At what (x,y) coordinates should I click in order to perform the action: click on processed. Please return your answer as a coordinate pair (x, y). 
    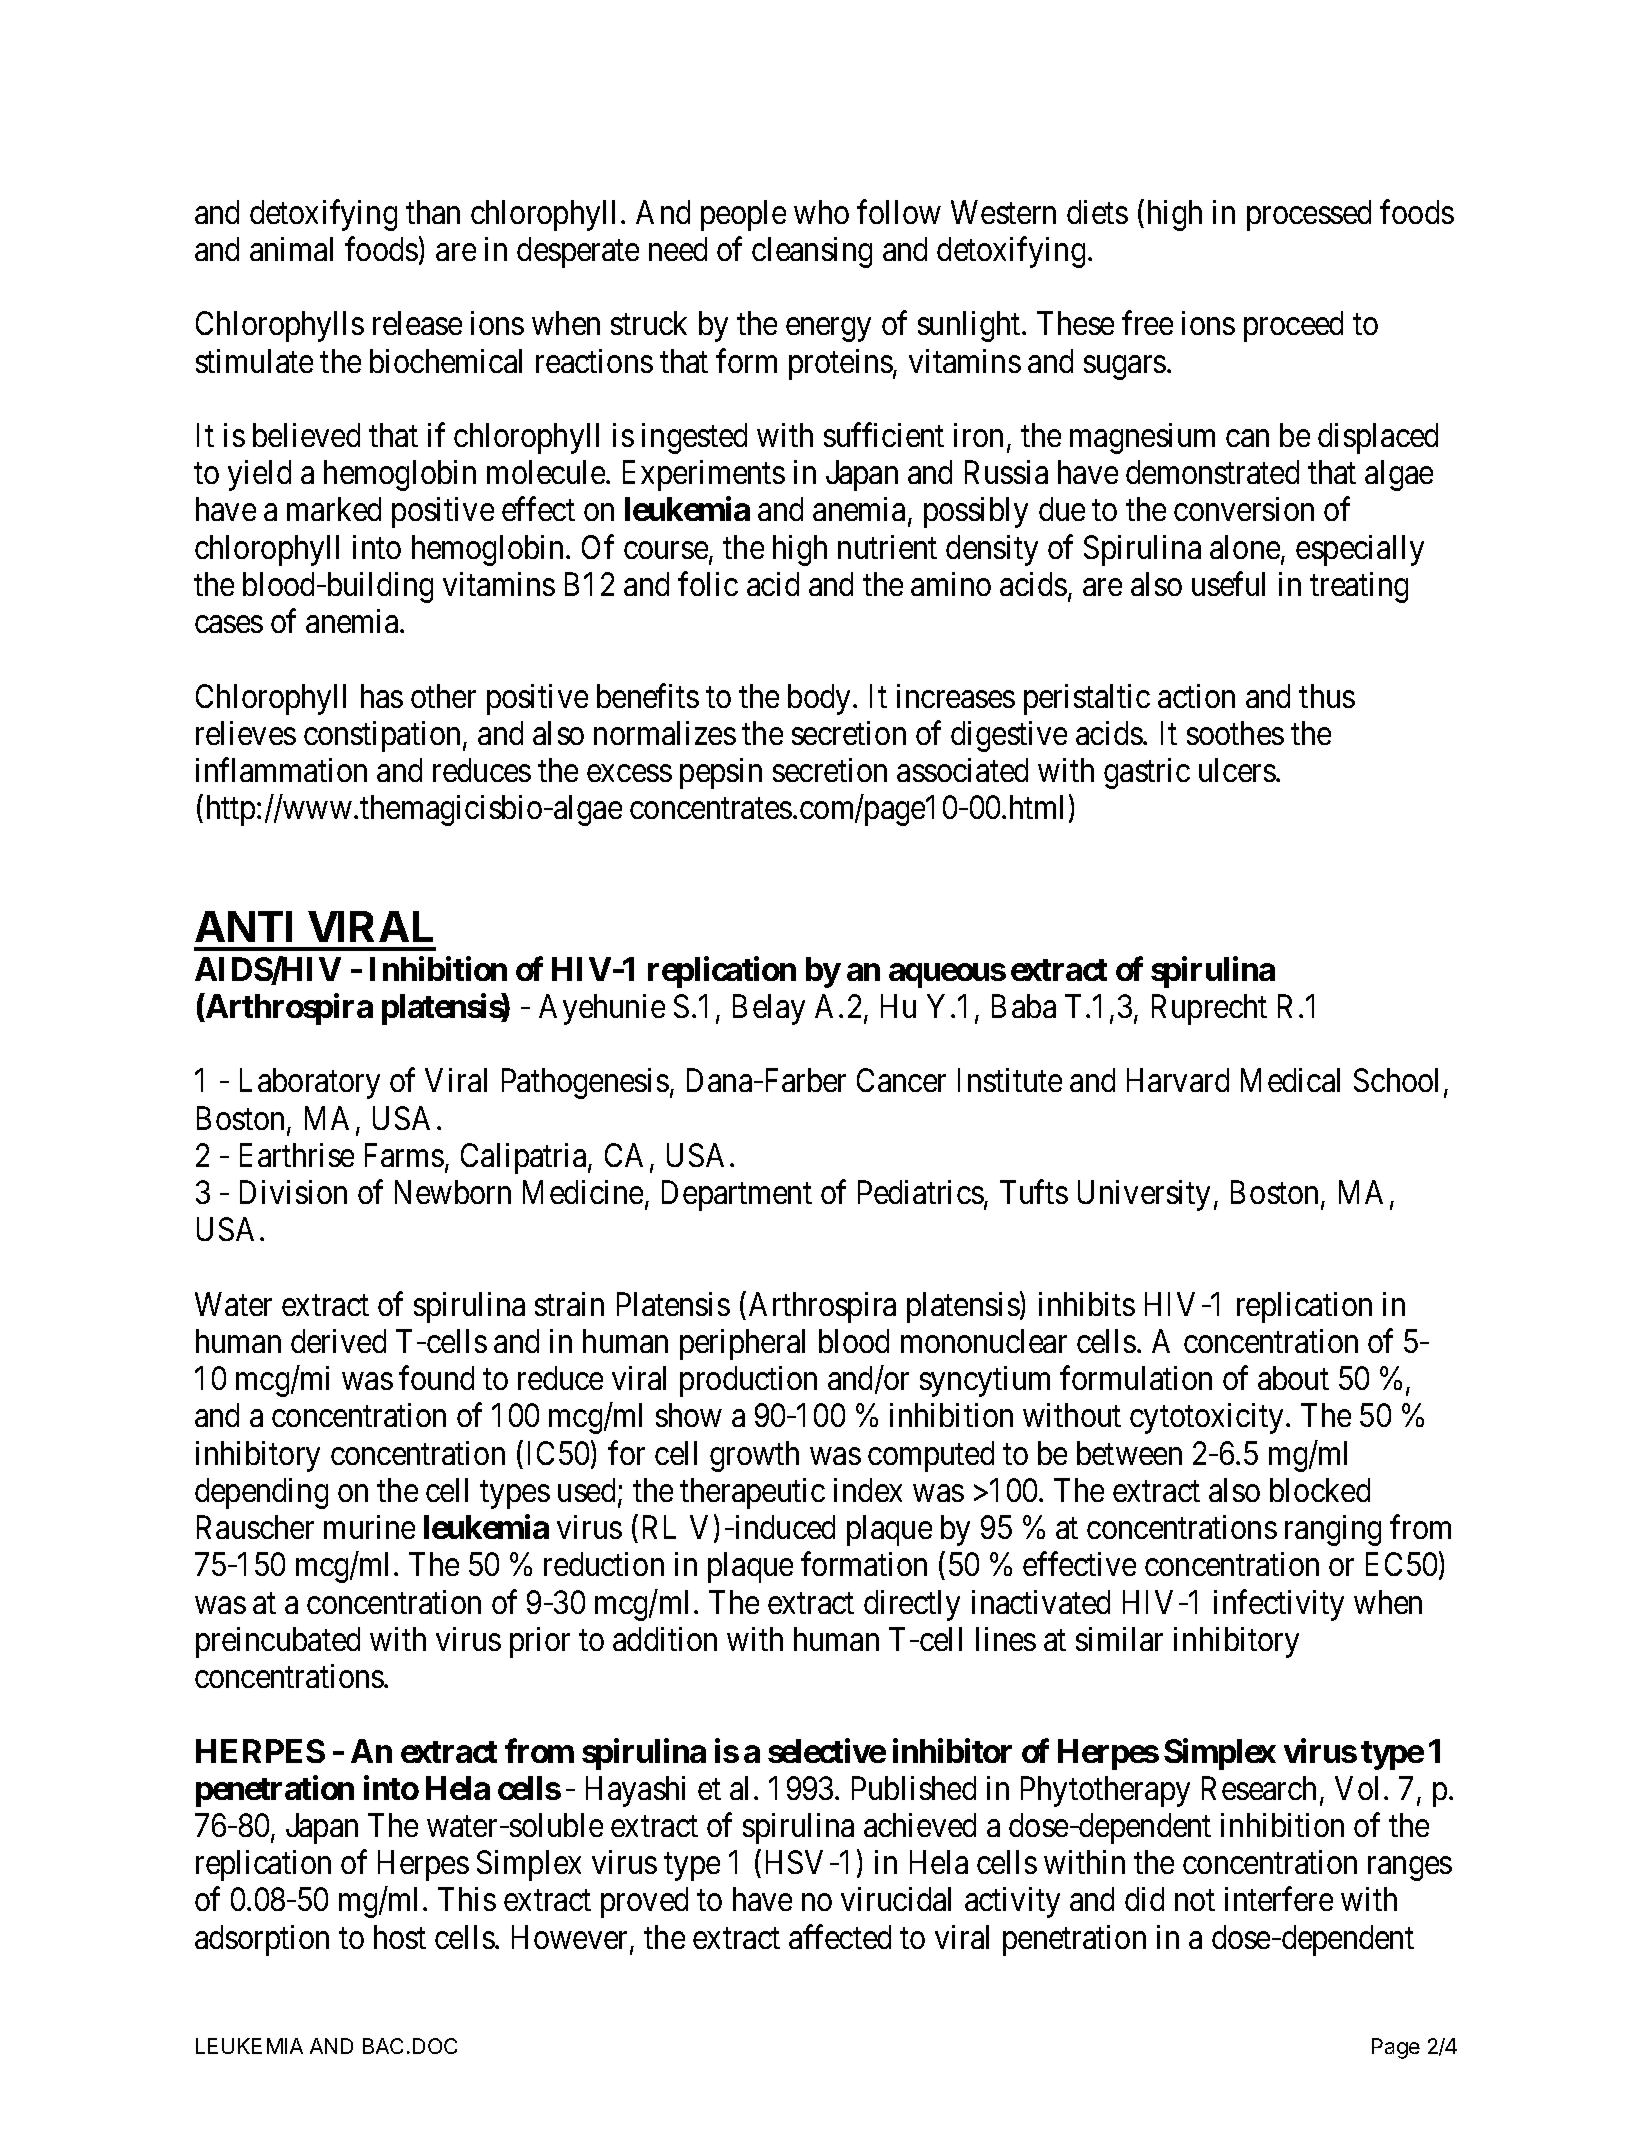
    Looking at the image, I should click on (1309, 215).
